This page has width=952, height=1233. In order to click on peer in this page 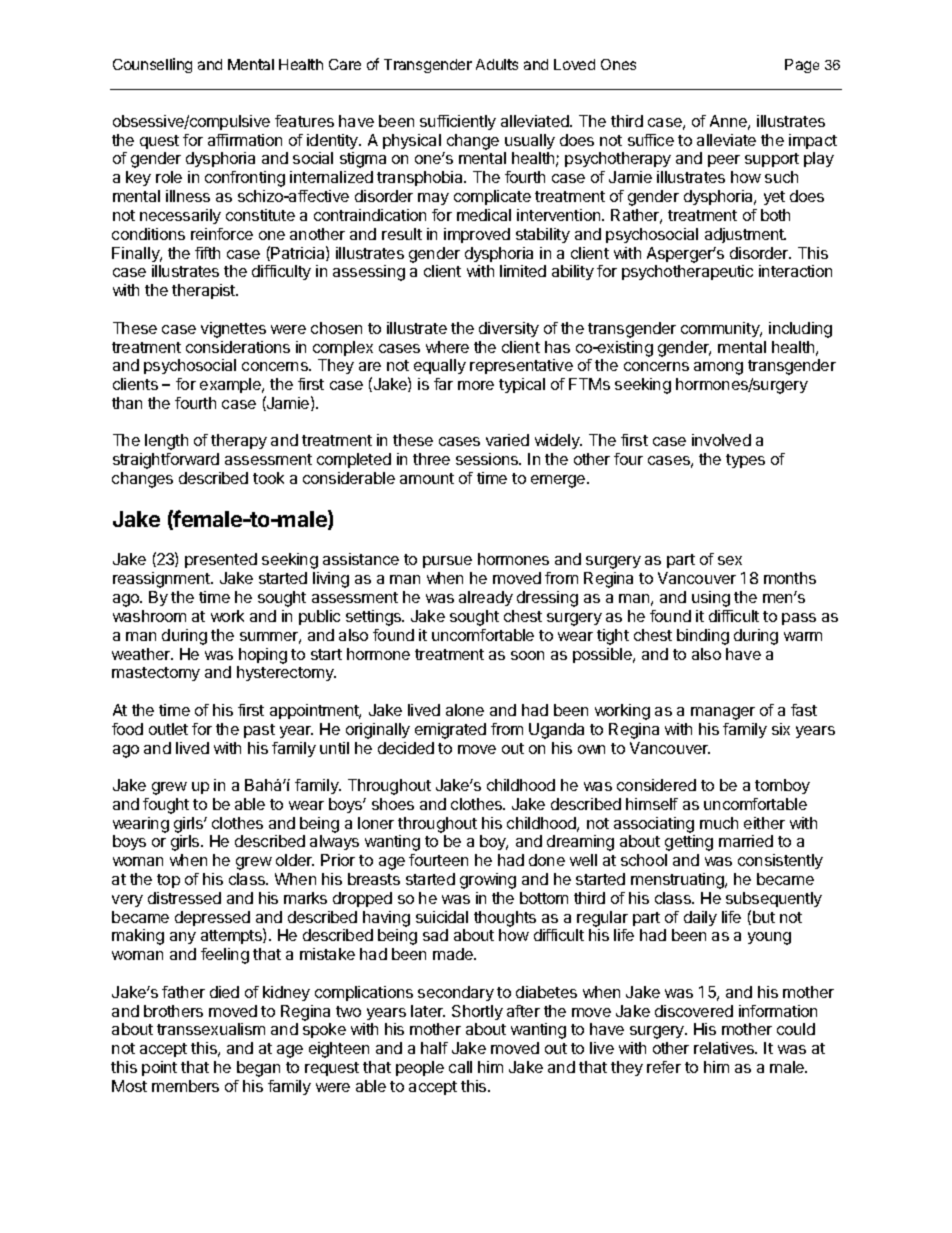, I will do `click(724, 161)`.
